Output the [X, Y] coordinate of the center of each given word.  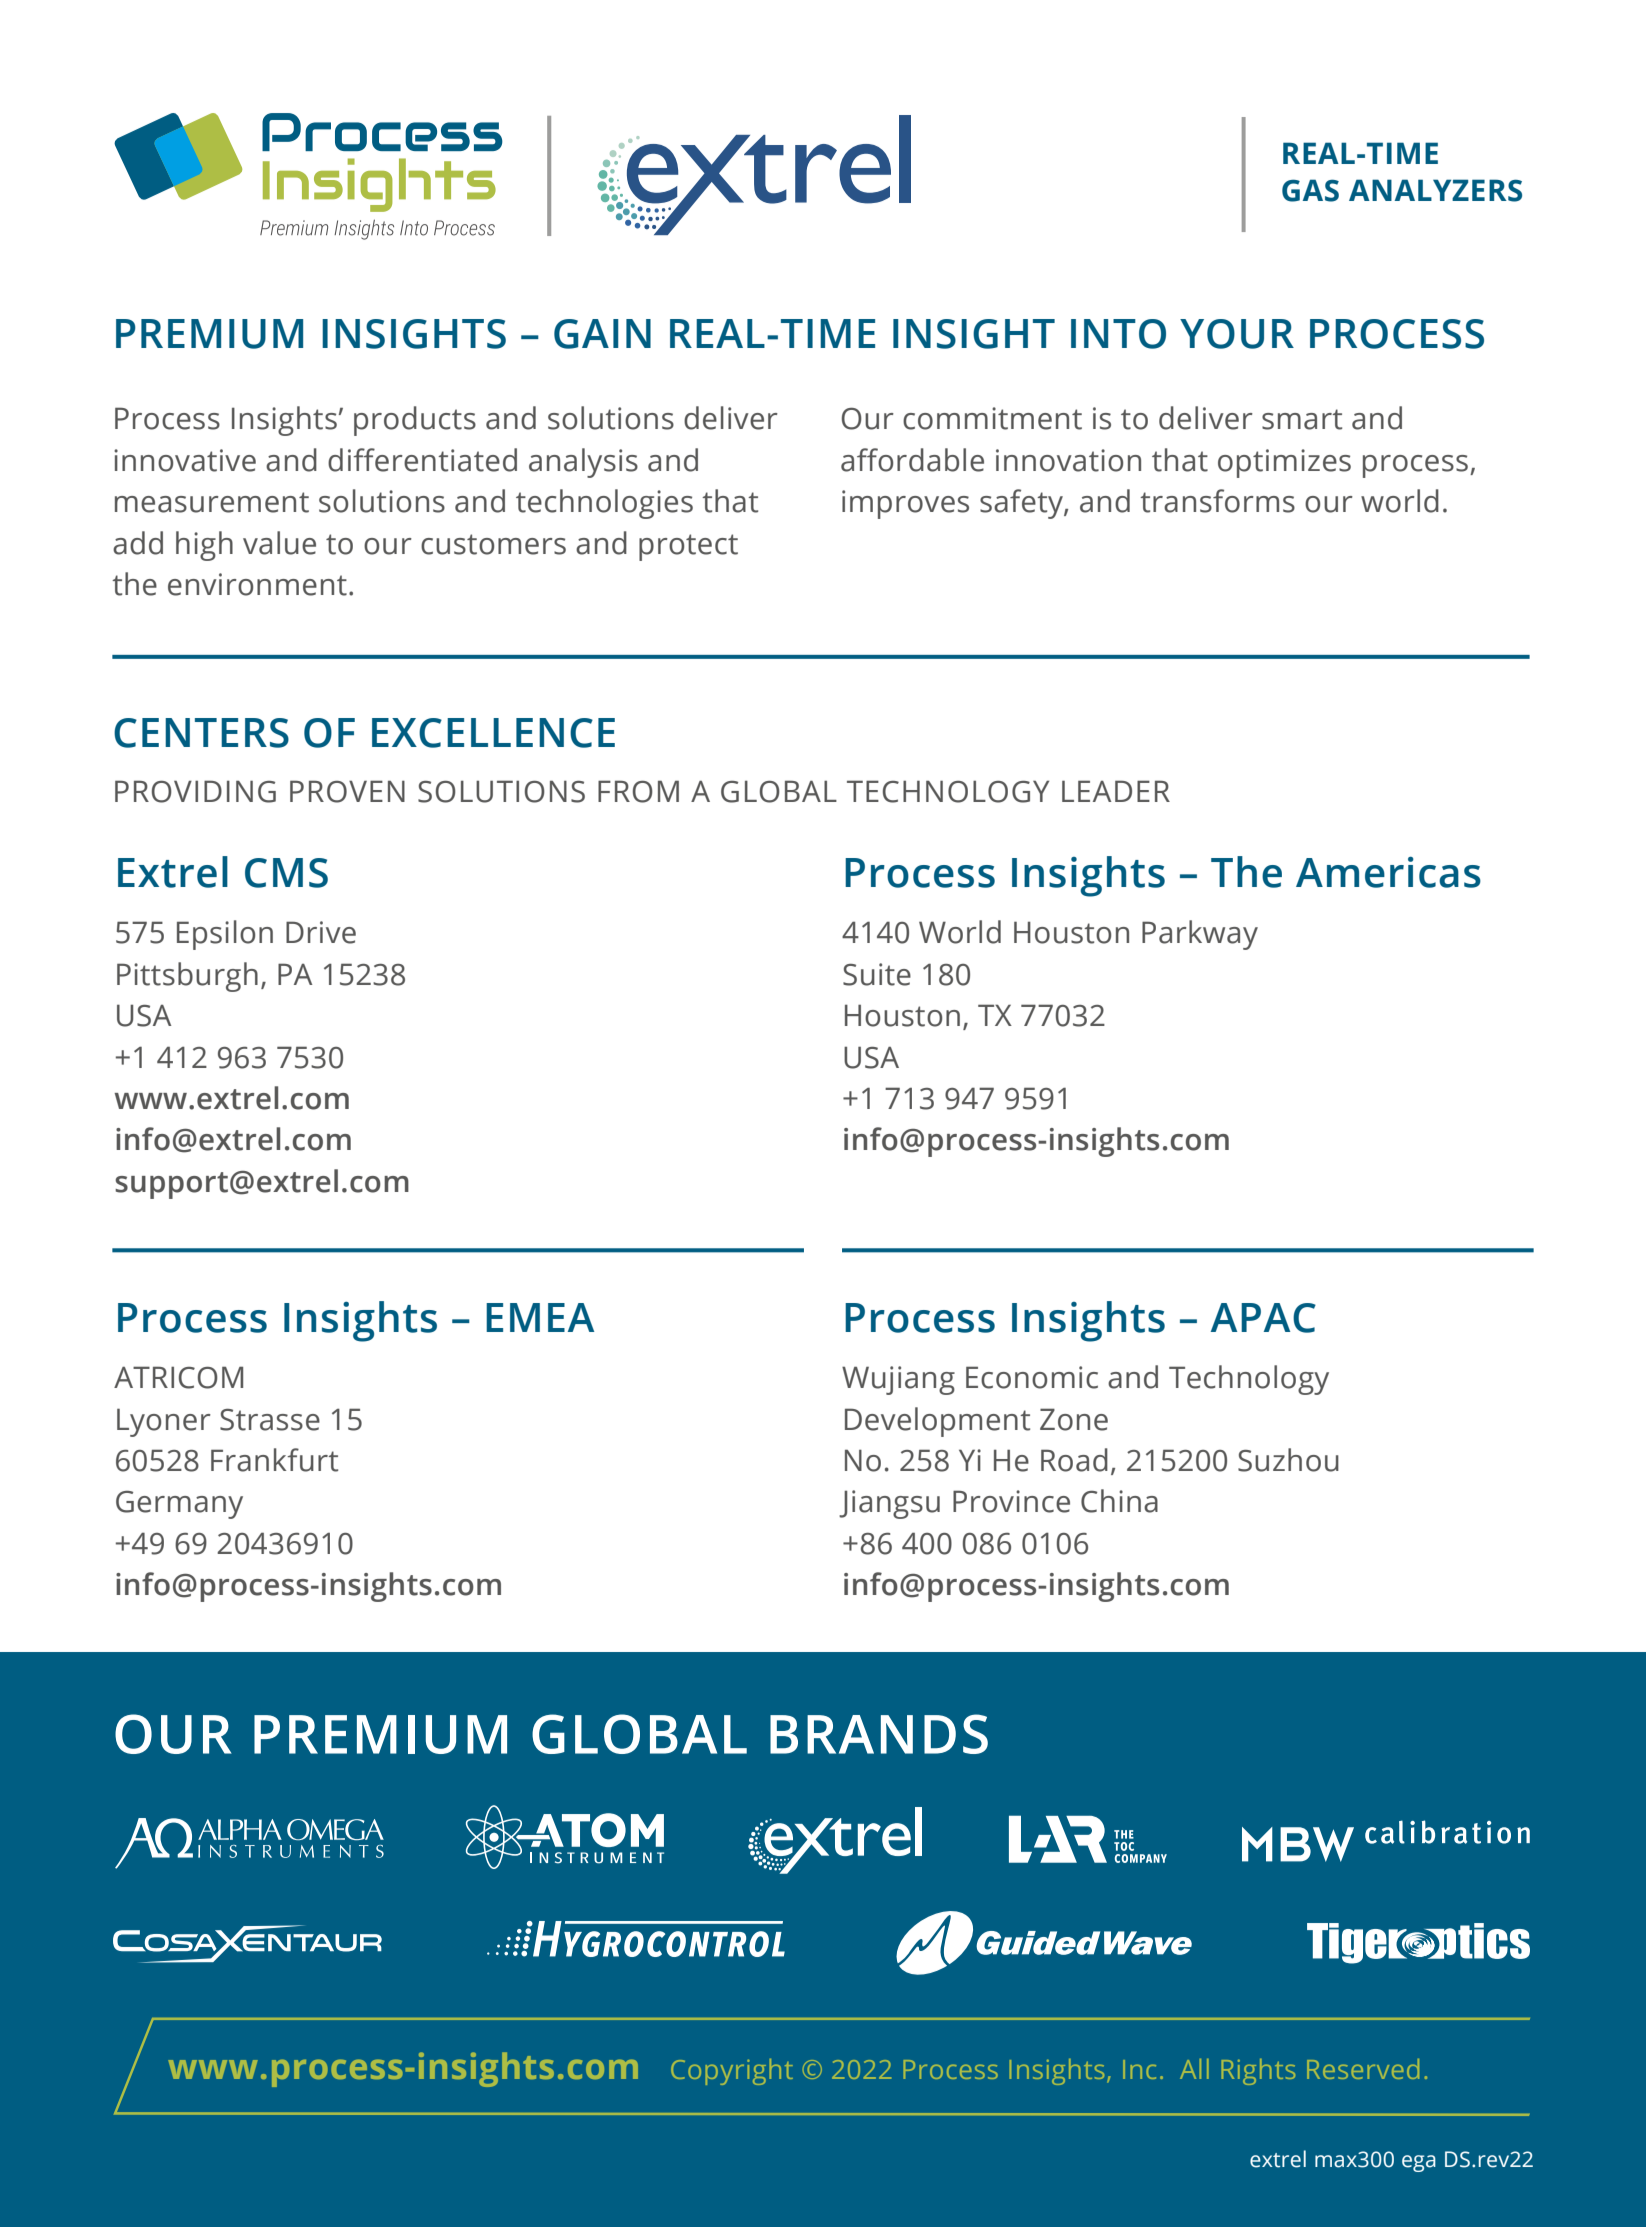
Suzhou [1288, 1460]
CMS [286, 873]
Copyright [732, 2072]
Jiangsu [889, 1504]
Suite [877, 974]
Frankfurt [274, 1460]
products [415, 421]
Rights [1258, 2072]
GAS [1310, 190]
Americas [1388, 872]
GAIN [602, 334]
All [1194, 2069]
